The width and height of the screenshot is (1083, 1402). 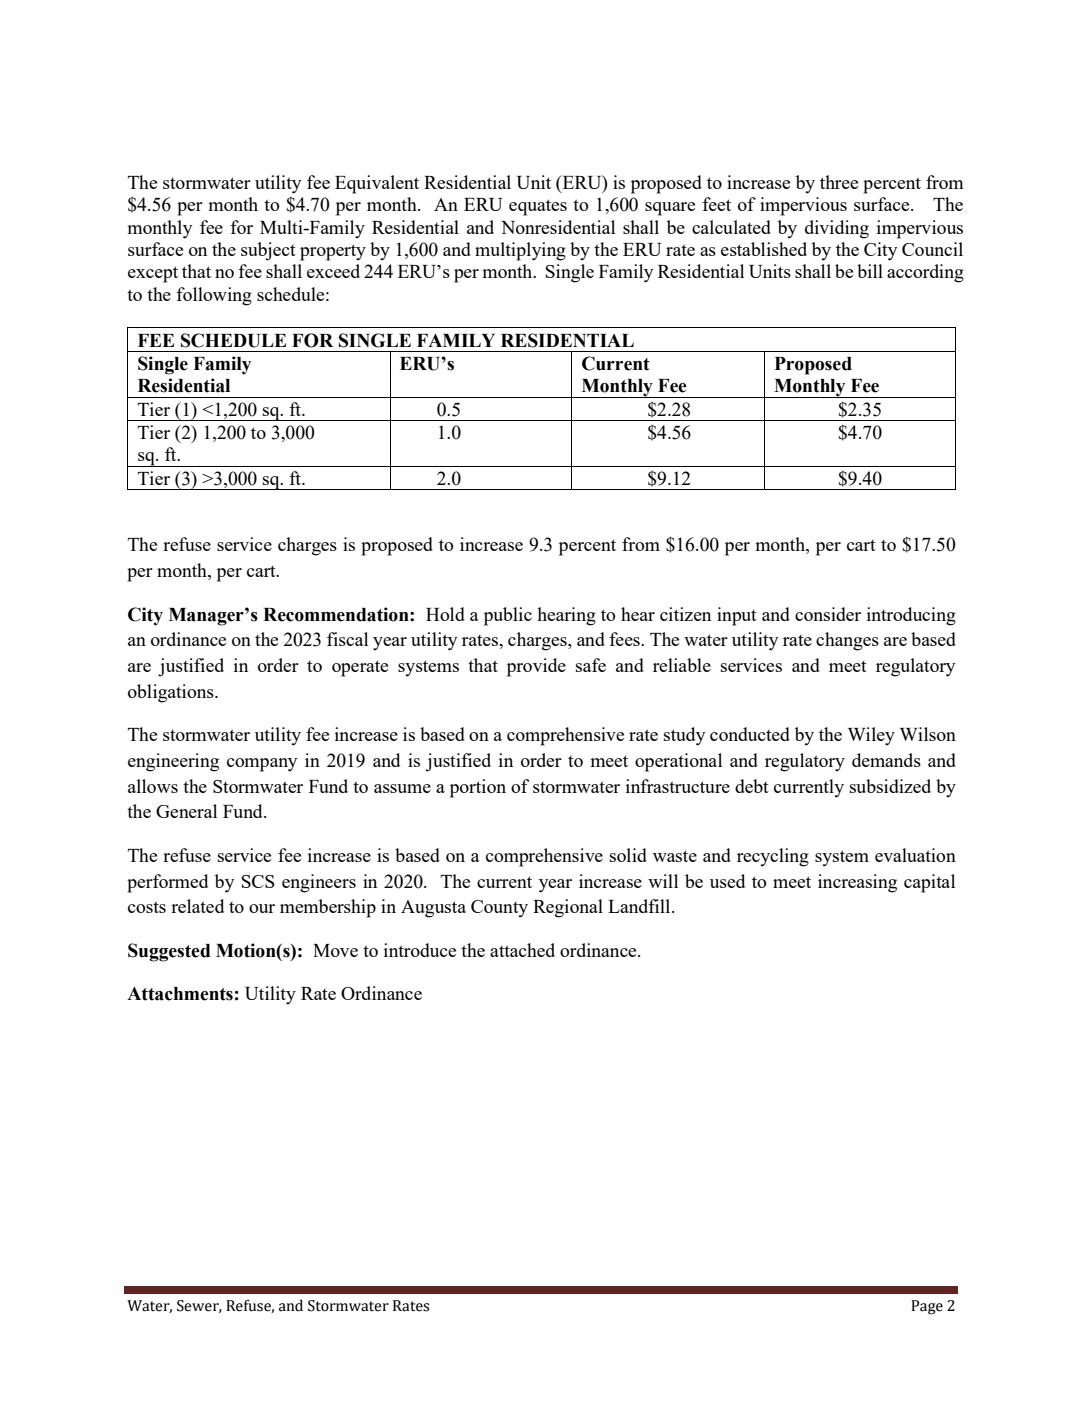 I want to click on attached, so click(x=522, y=950).
